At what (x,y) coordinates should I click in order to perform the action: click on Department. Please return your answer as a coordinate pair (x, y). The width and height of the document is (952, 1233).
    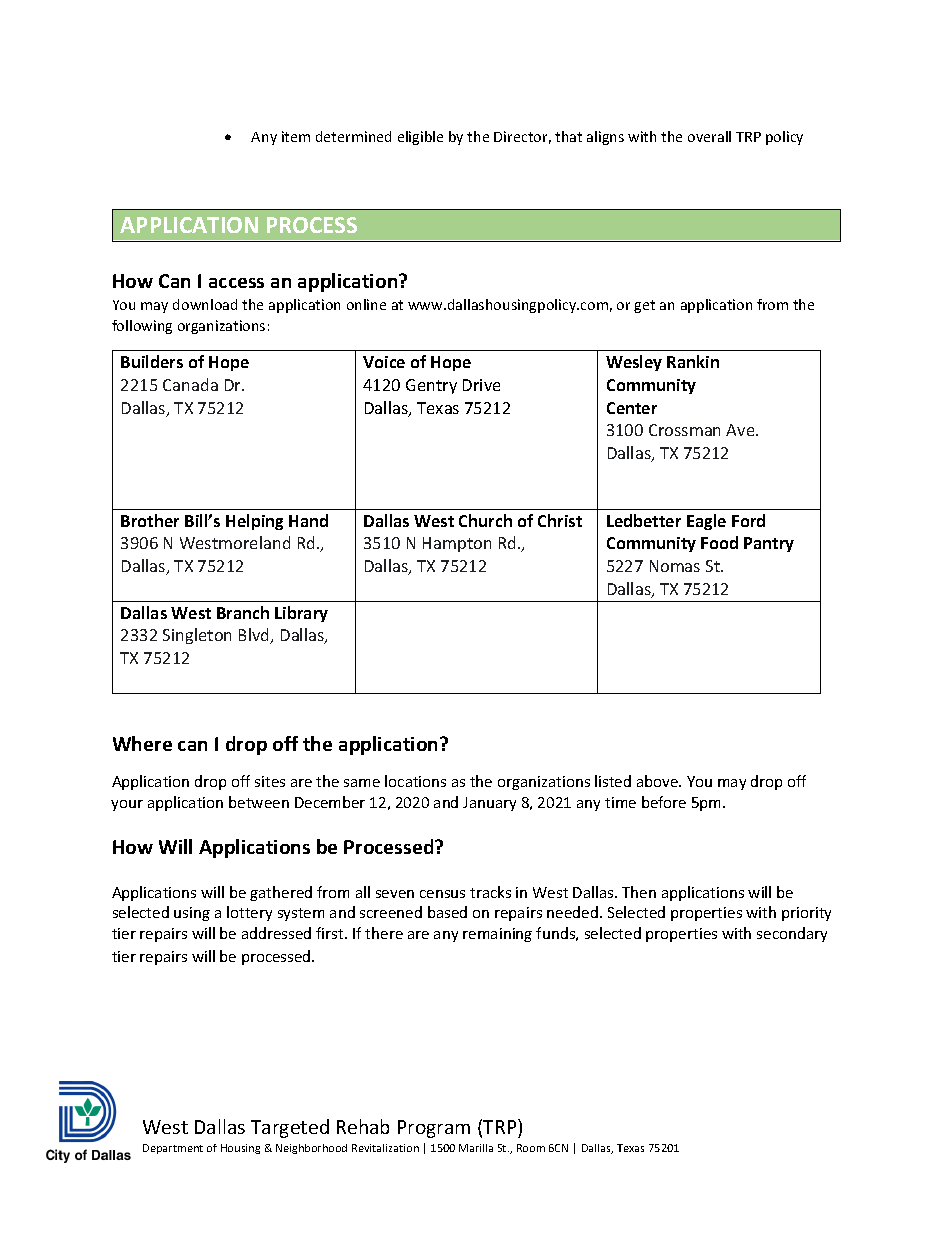
    Looking at the image, I should click on (173, 1149).
